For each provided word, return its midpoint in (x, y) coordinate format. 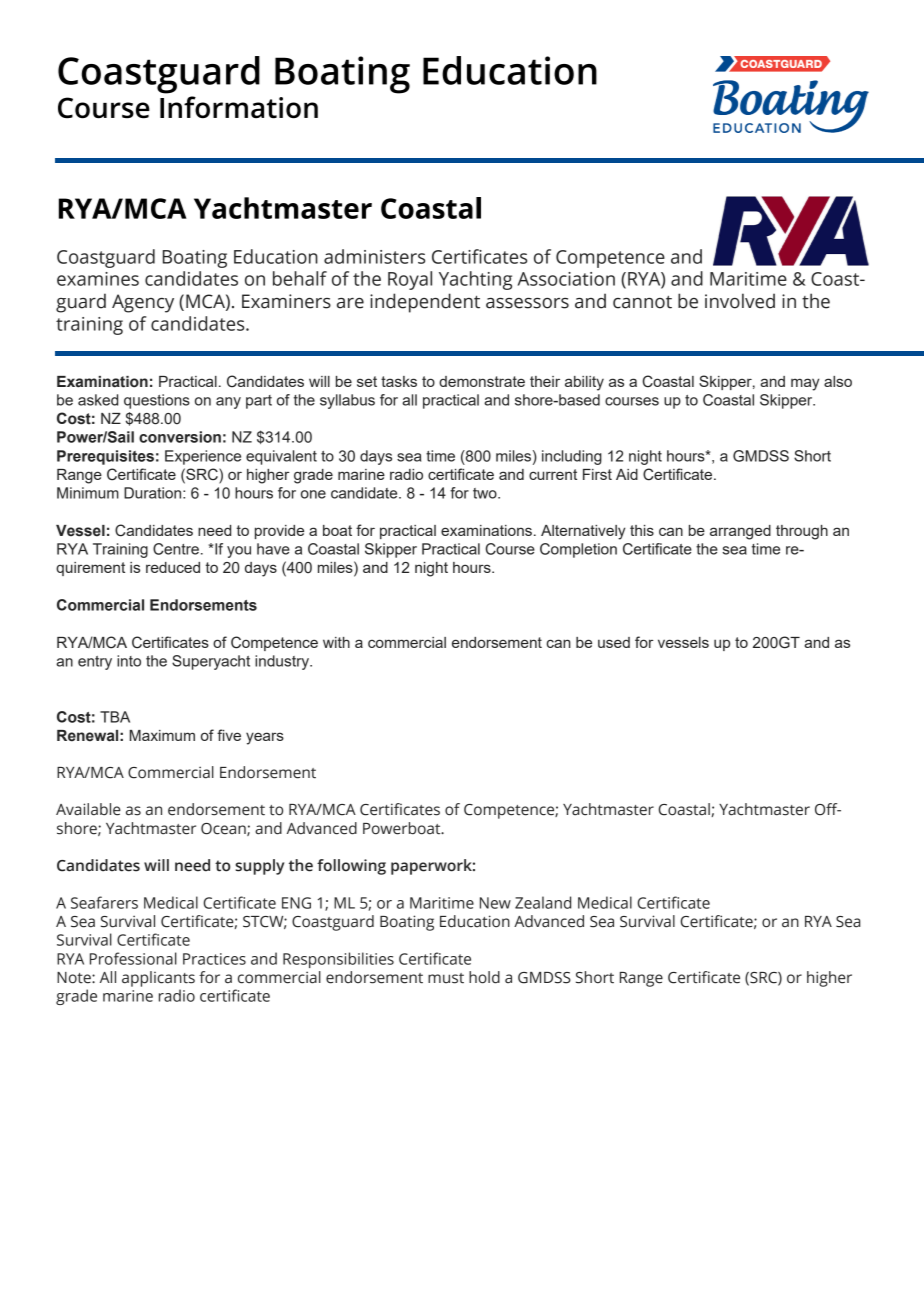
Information (239, 107)
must (446, 978)
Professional (133, 958)
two (486, 493)
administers (374, 256)
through (802, 532)
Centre (176, 549)
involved (740, 301)
